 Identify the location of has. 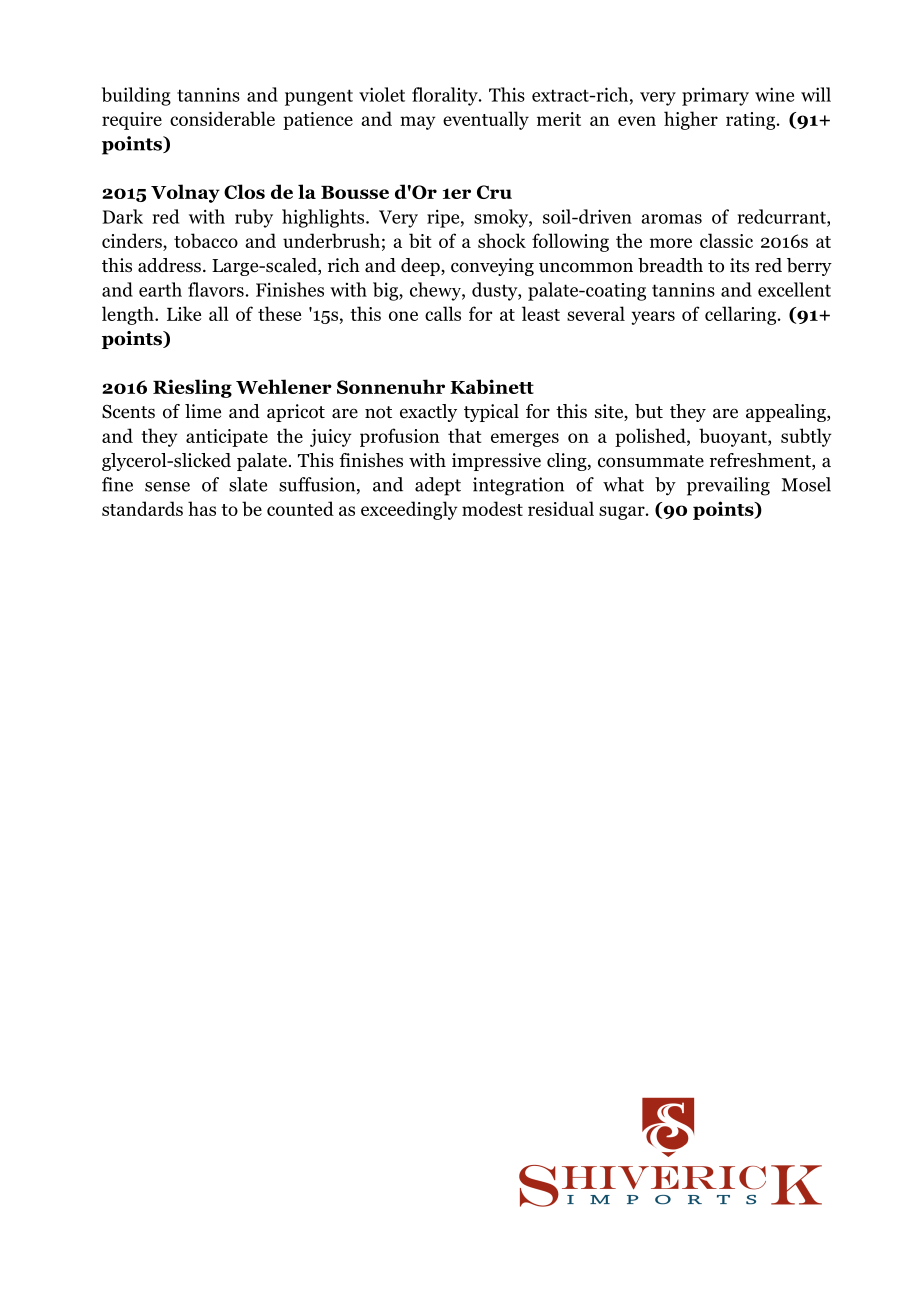
(202, 508).
